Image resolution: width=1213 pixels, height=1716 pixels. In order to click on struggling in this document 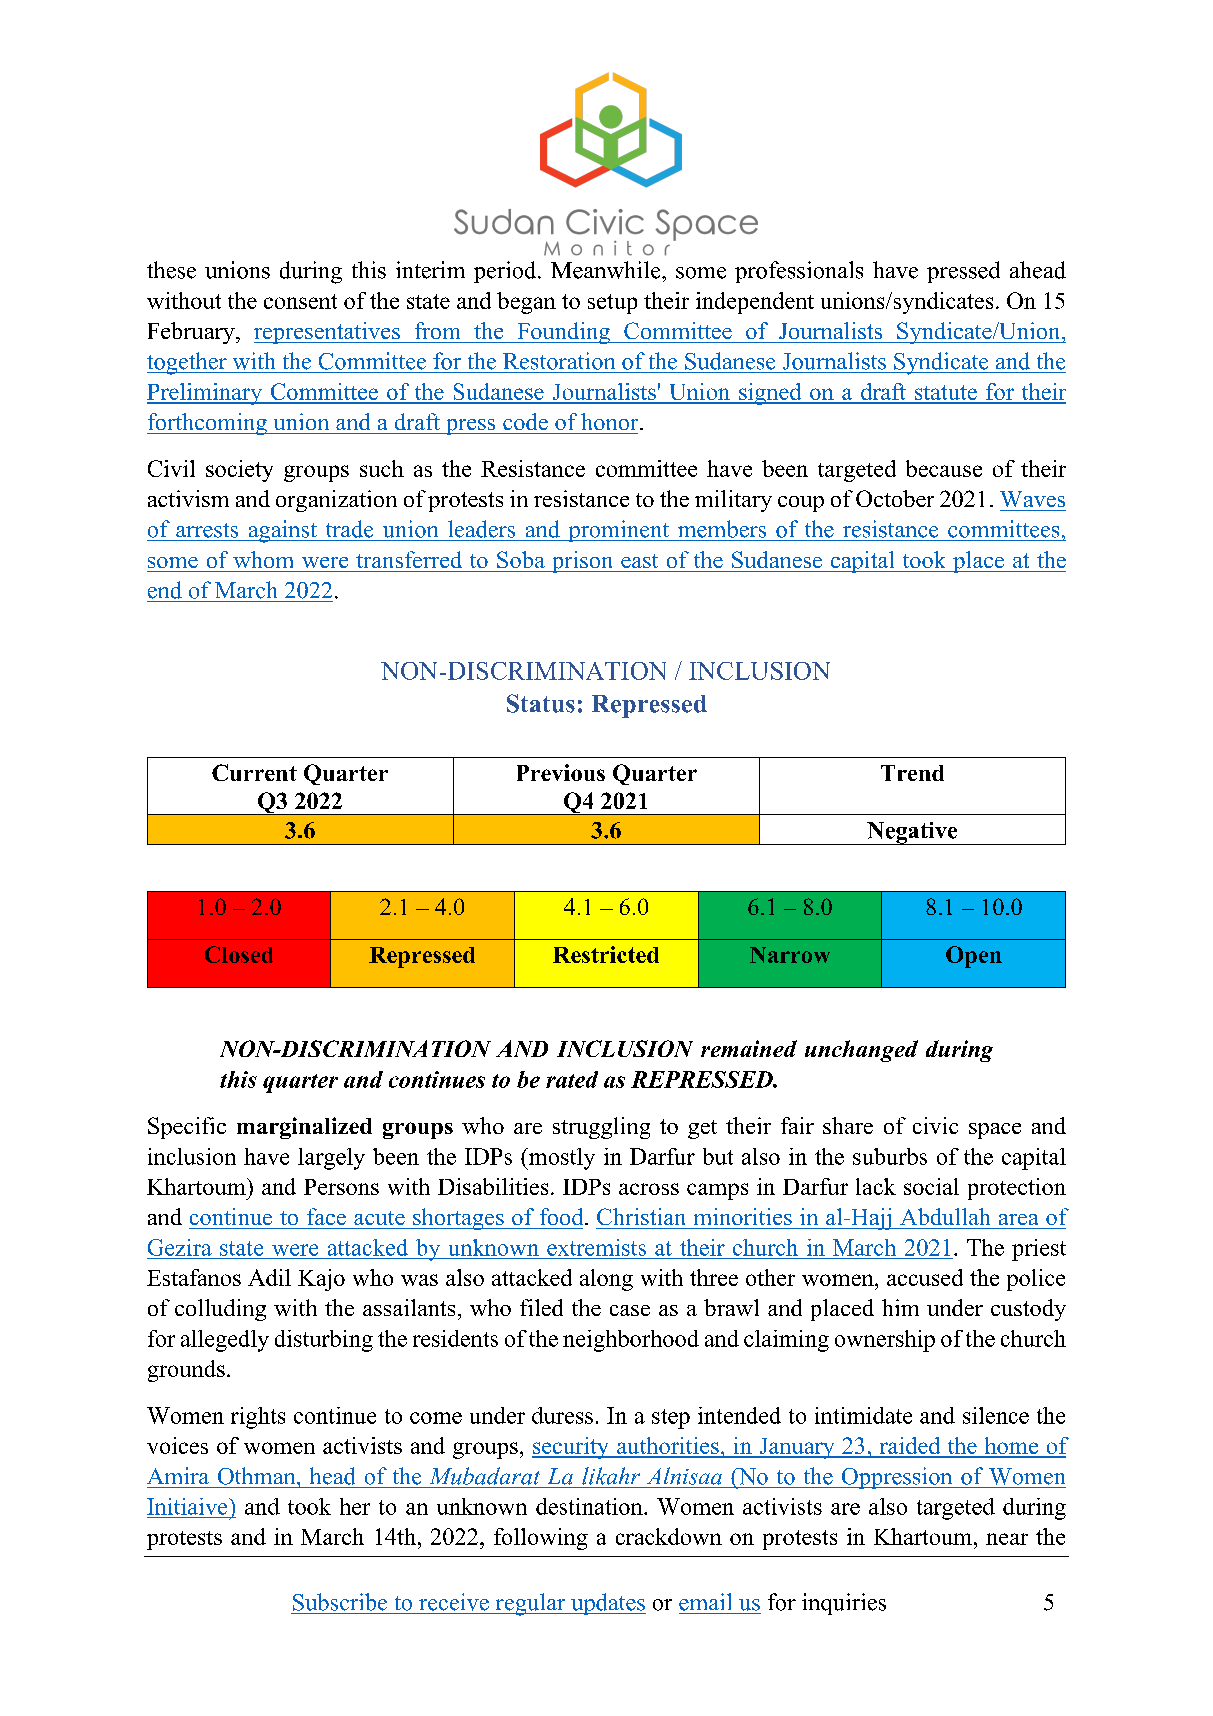, I will do `click(601, 1128)`.
